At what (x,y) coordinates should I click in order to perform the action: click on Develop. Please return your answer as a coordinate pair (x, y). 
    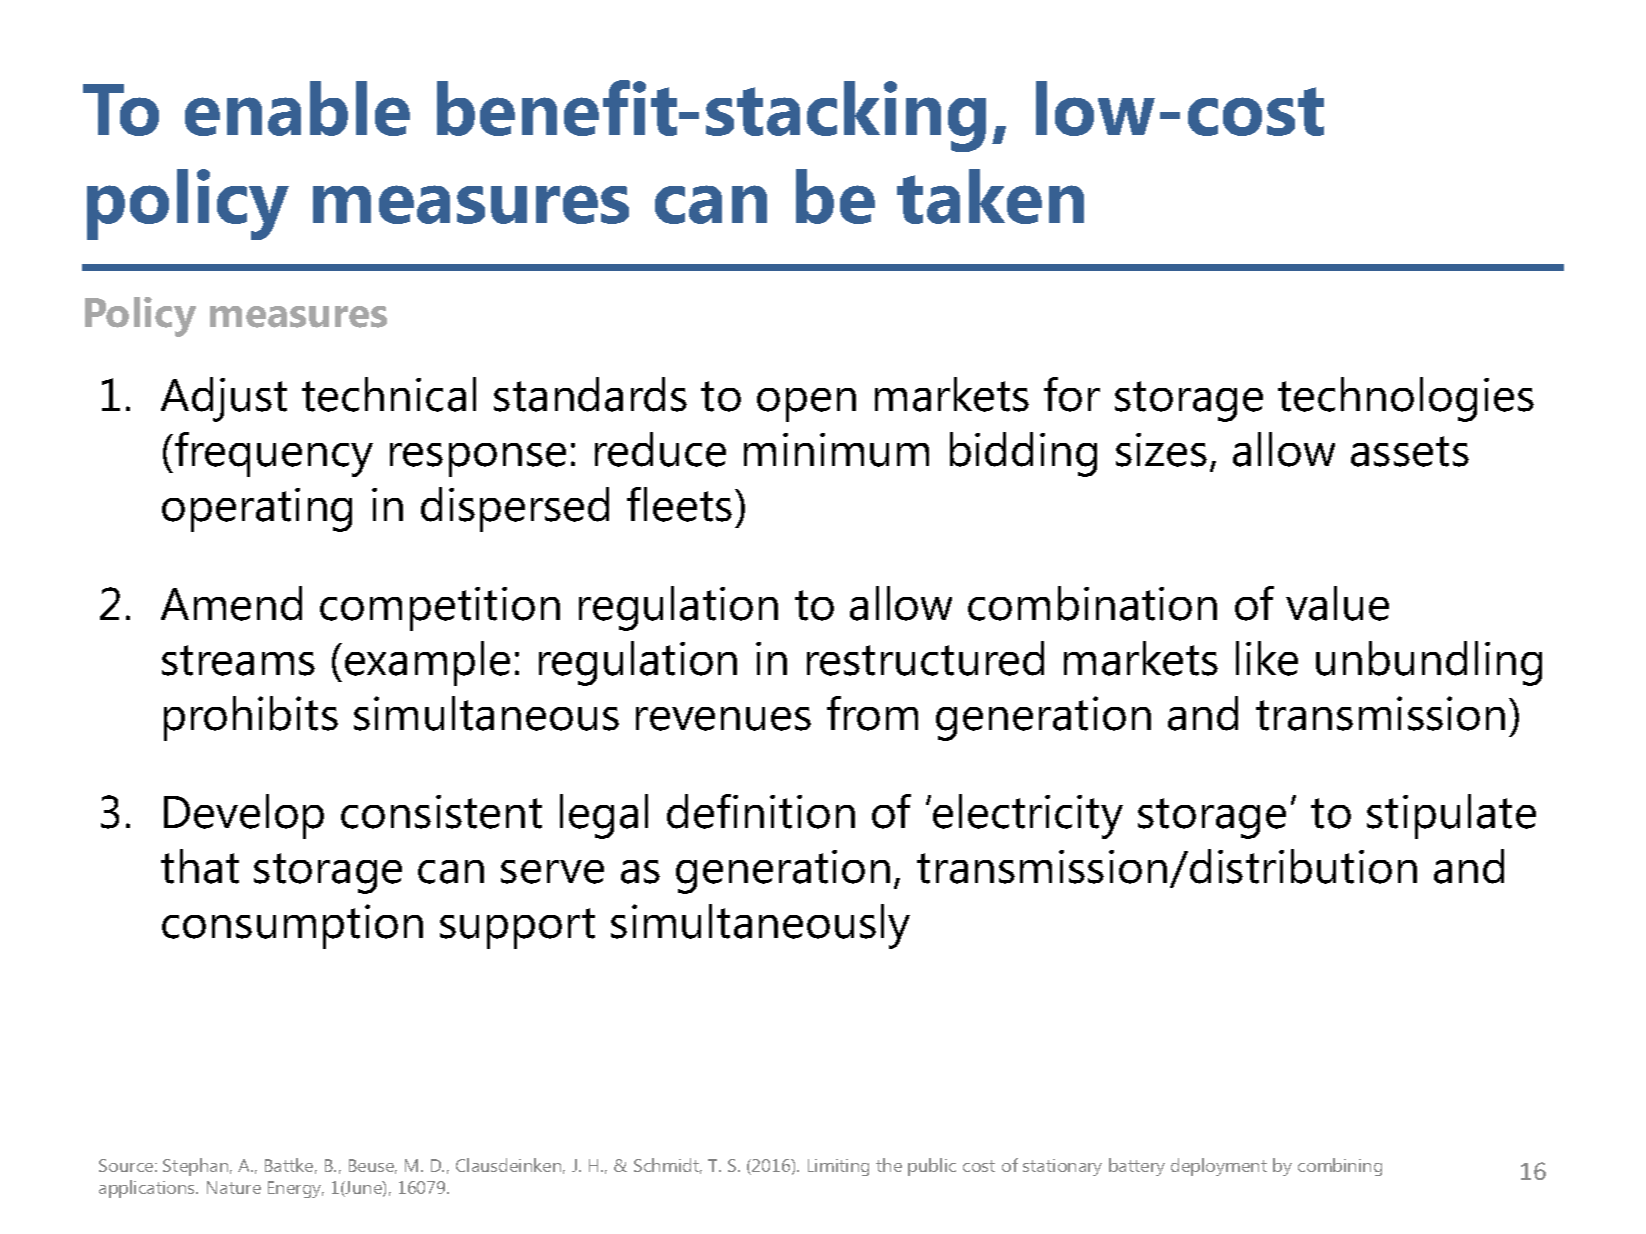
    Looking at the image, I should click on (244, 816).
